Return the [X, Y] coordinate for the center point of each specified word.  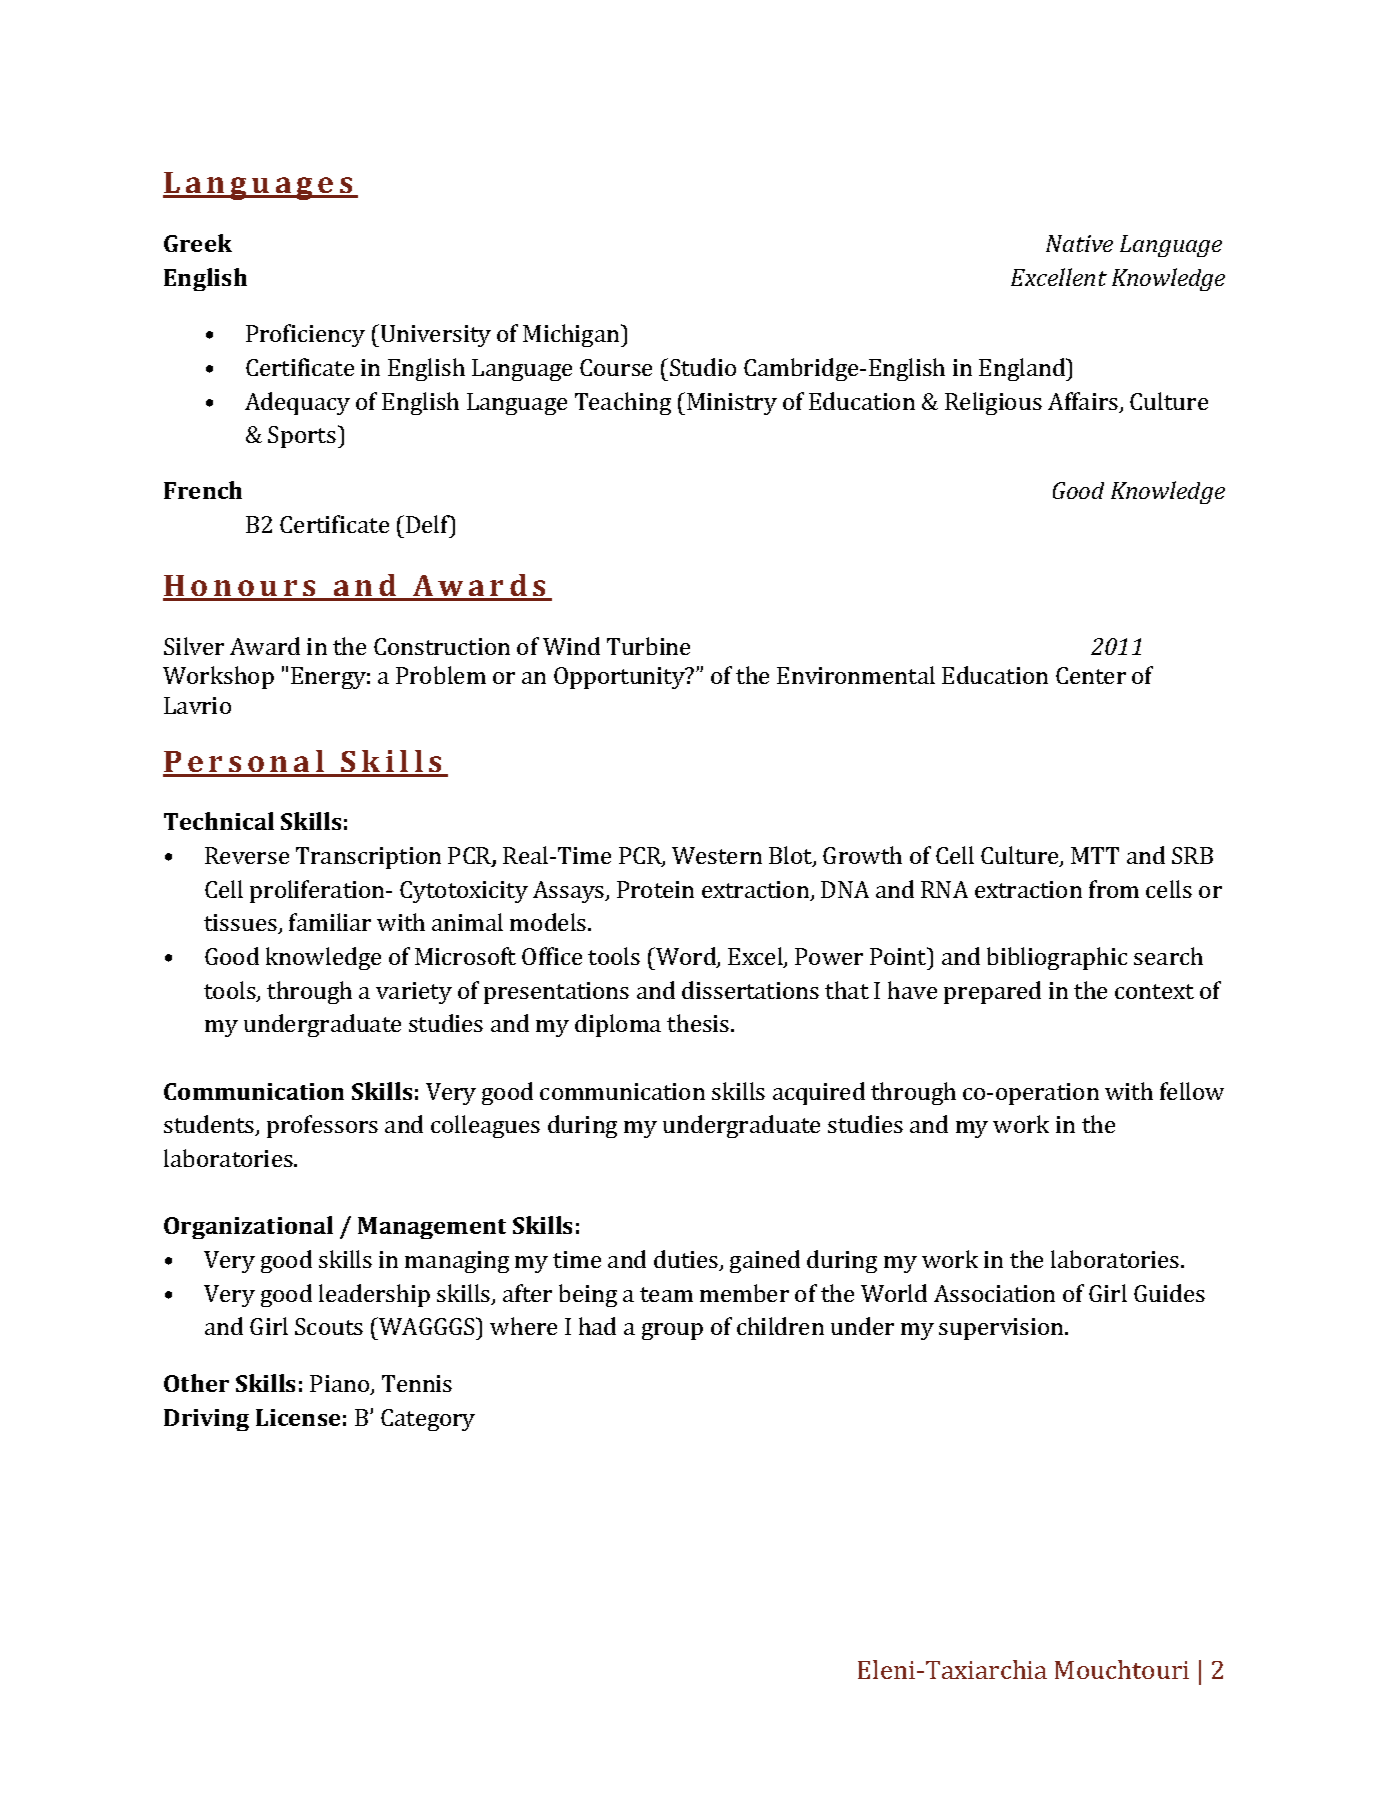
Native [1079, 243]
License [298, 1417]
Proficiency [305, 335]
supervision [1002, 1329]
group [672, 1331]
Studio [703, 367]
